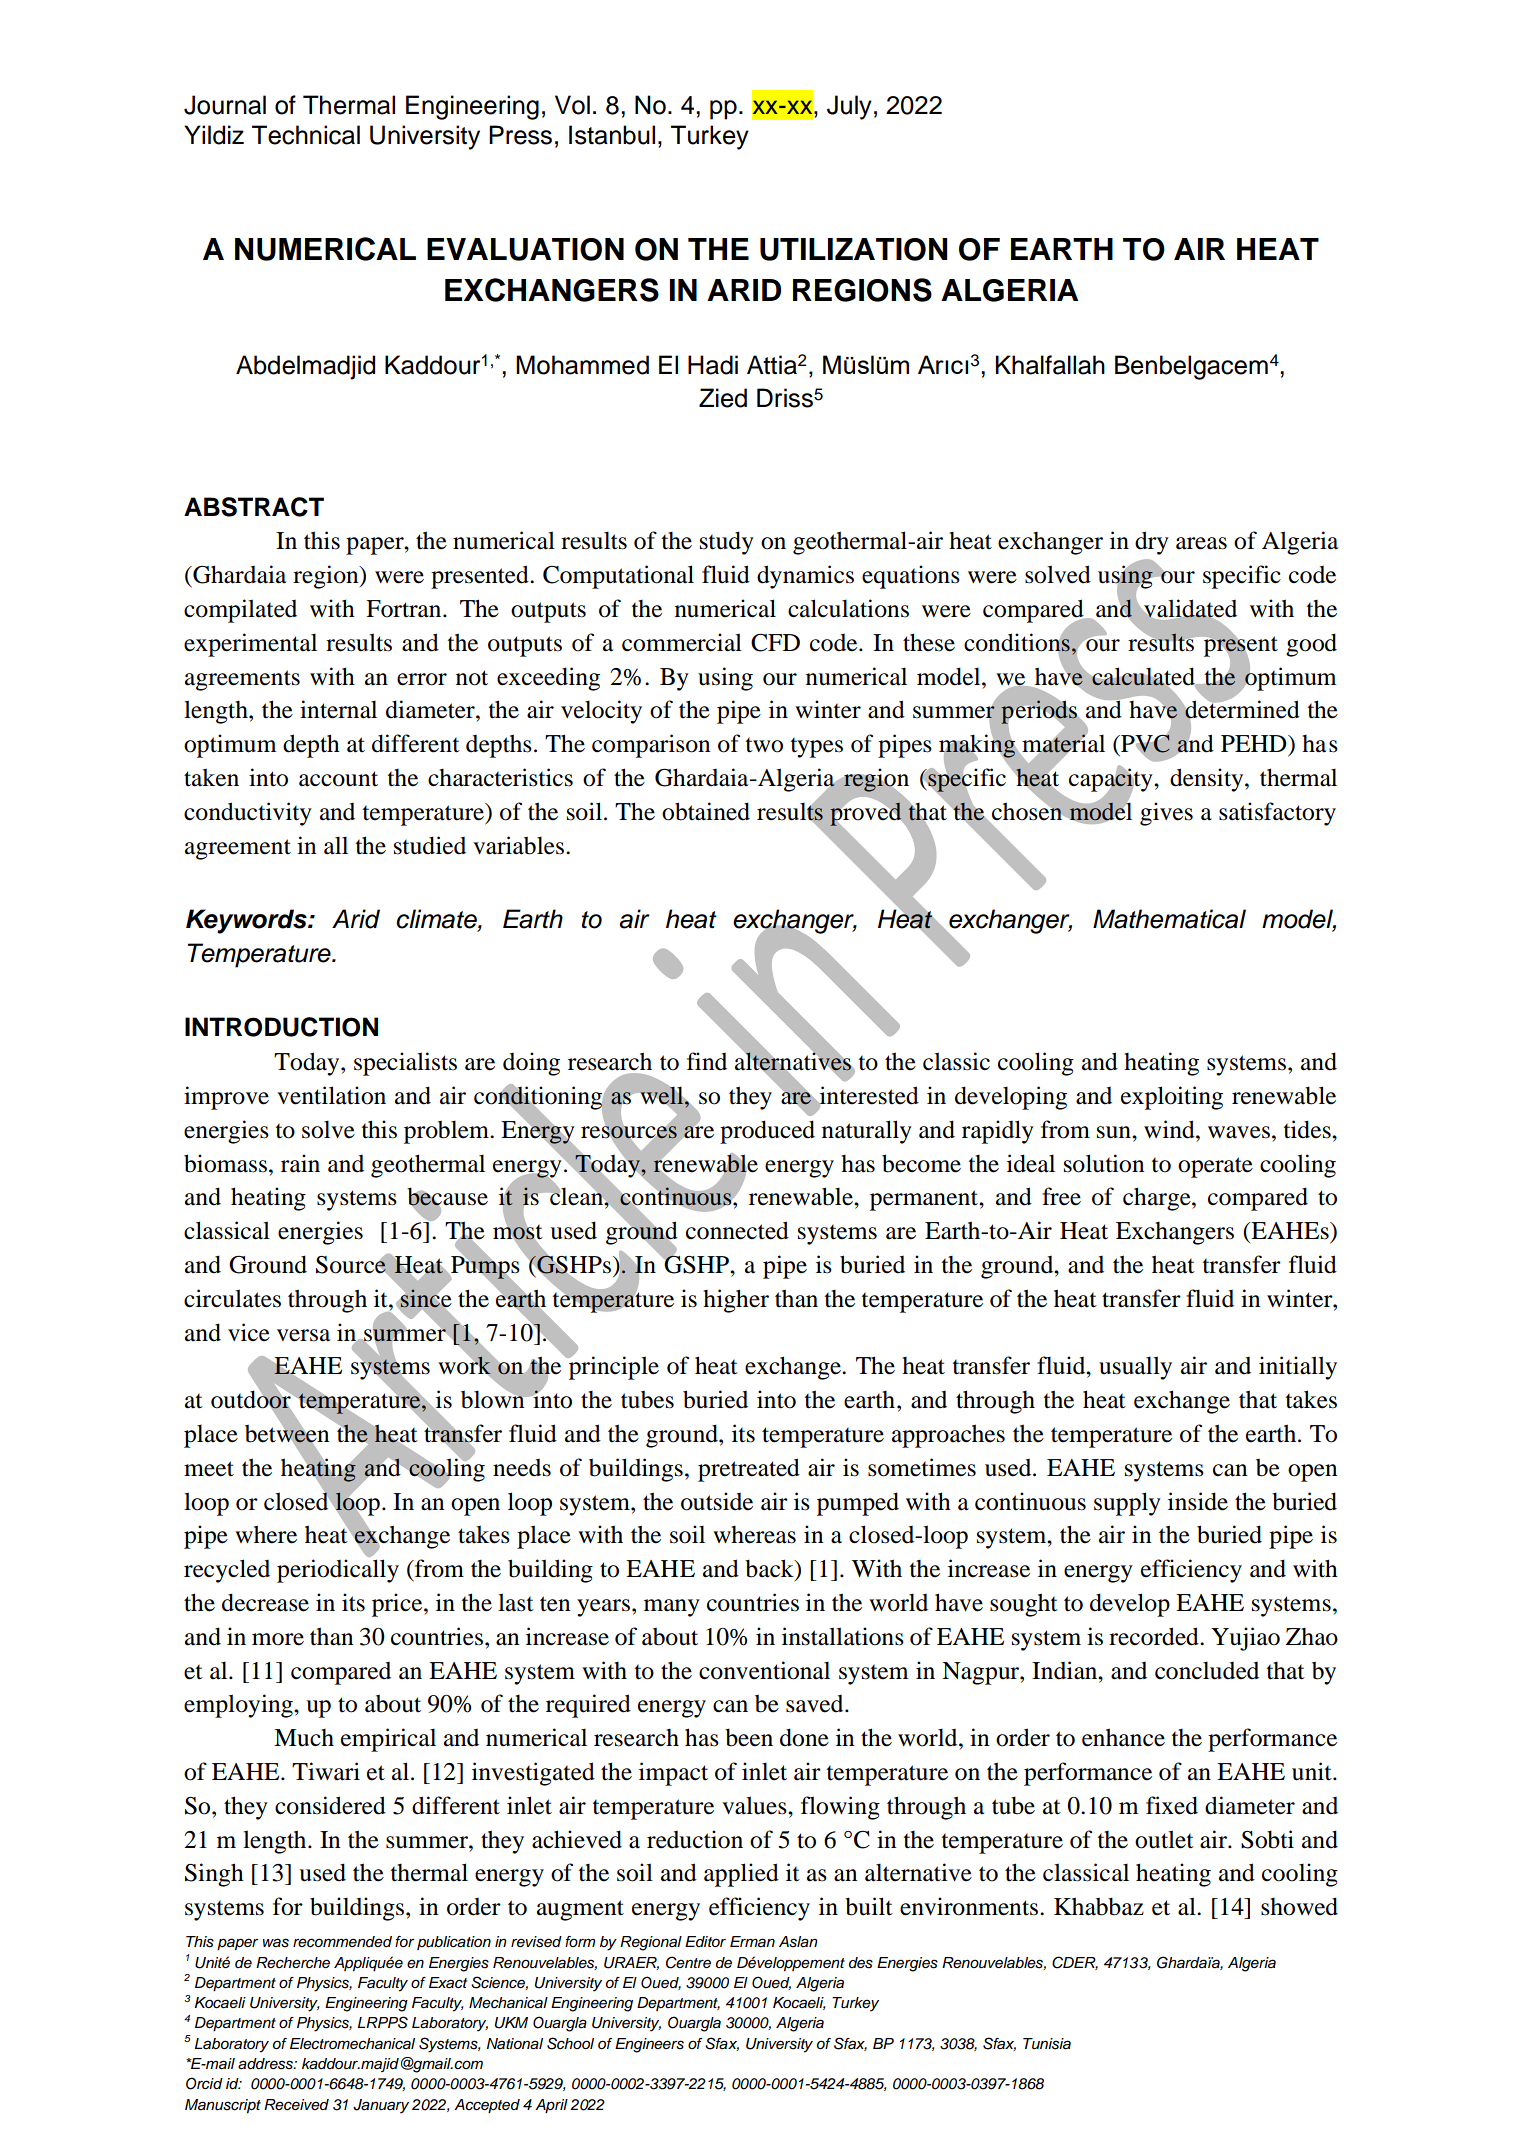 The image size is (1522, 2152). What do you see at coordinates (381, 2106) in the page?
I see `January` at bounding box center [381, 2106].
